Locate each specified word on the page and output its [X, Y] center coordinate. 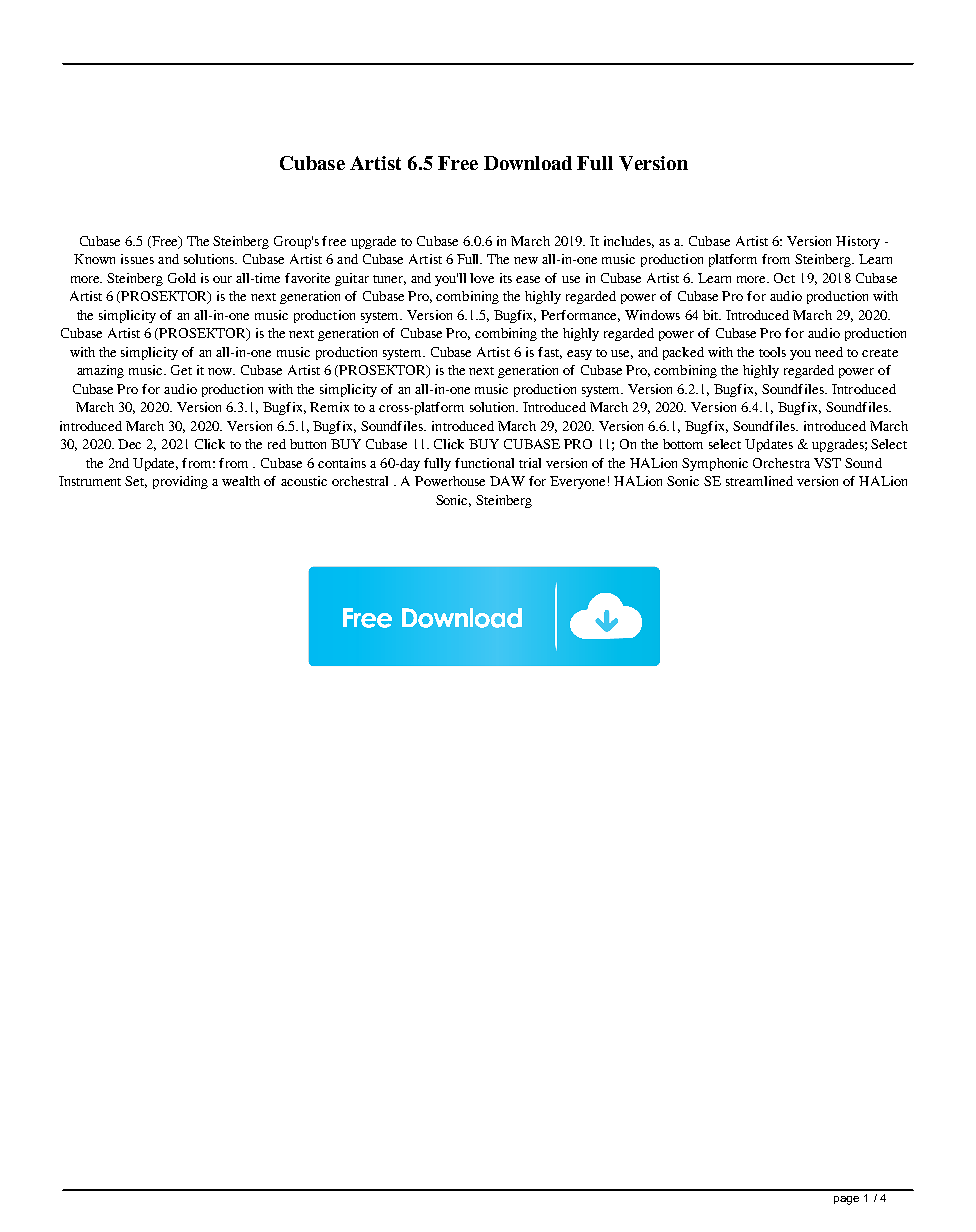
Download [528, 163]
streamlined [759, 481]
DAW [507, 481]
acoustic [304, 481]
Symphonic [715, 464]
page [846, 1200]
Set [136, 482]
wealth [241, 481]
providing [180, 482]
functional [484, 463]
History [858, 242]
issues [137, 259]
